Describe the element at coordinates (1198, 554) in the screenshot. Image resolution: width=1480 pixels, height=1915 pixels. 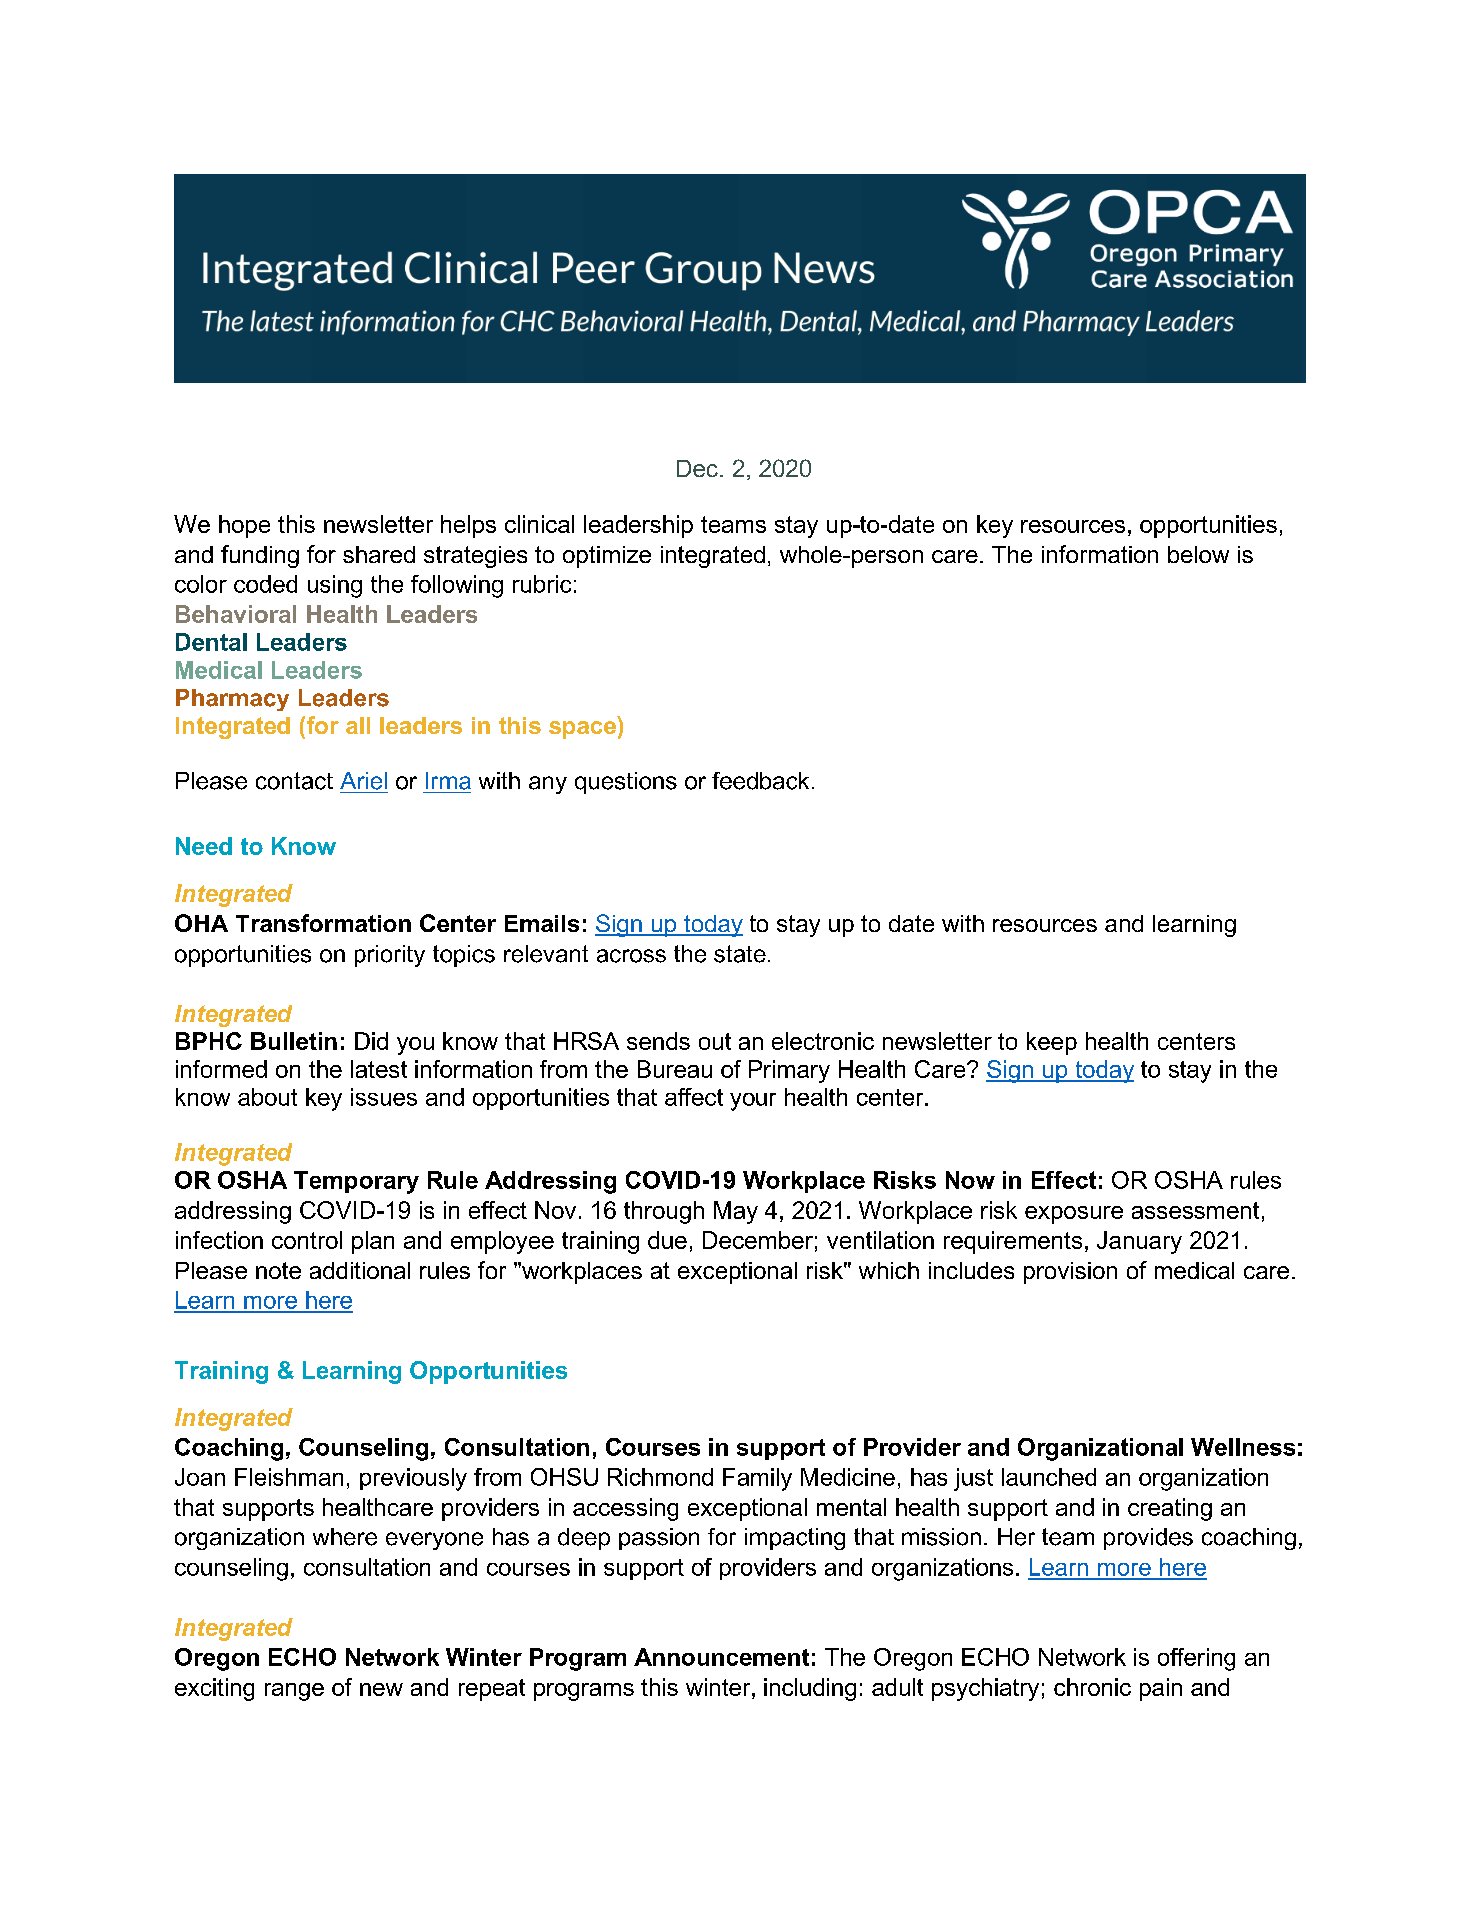
I see `below` at that location.
